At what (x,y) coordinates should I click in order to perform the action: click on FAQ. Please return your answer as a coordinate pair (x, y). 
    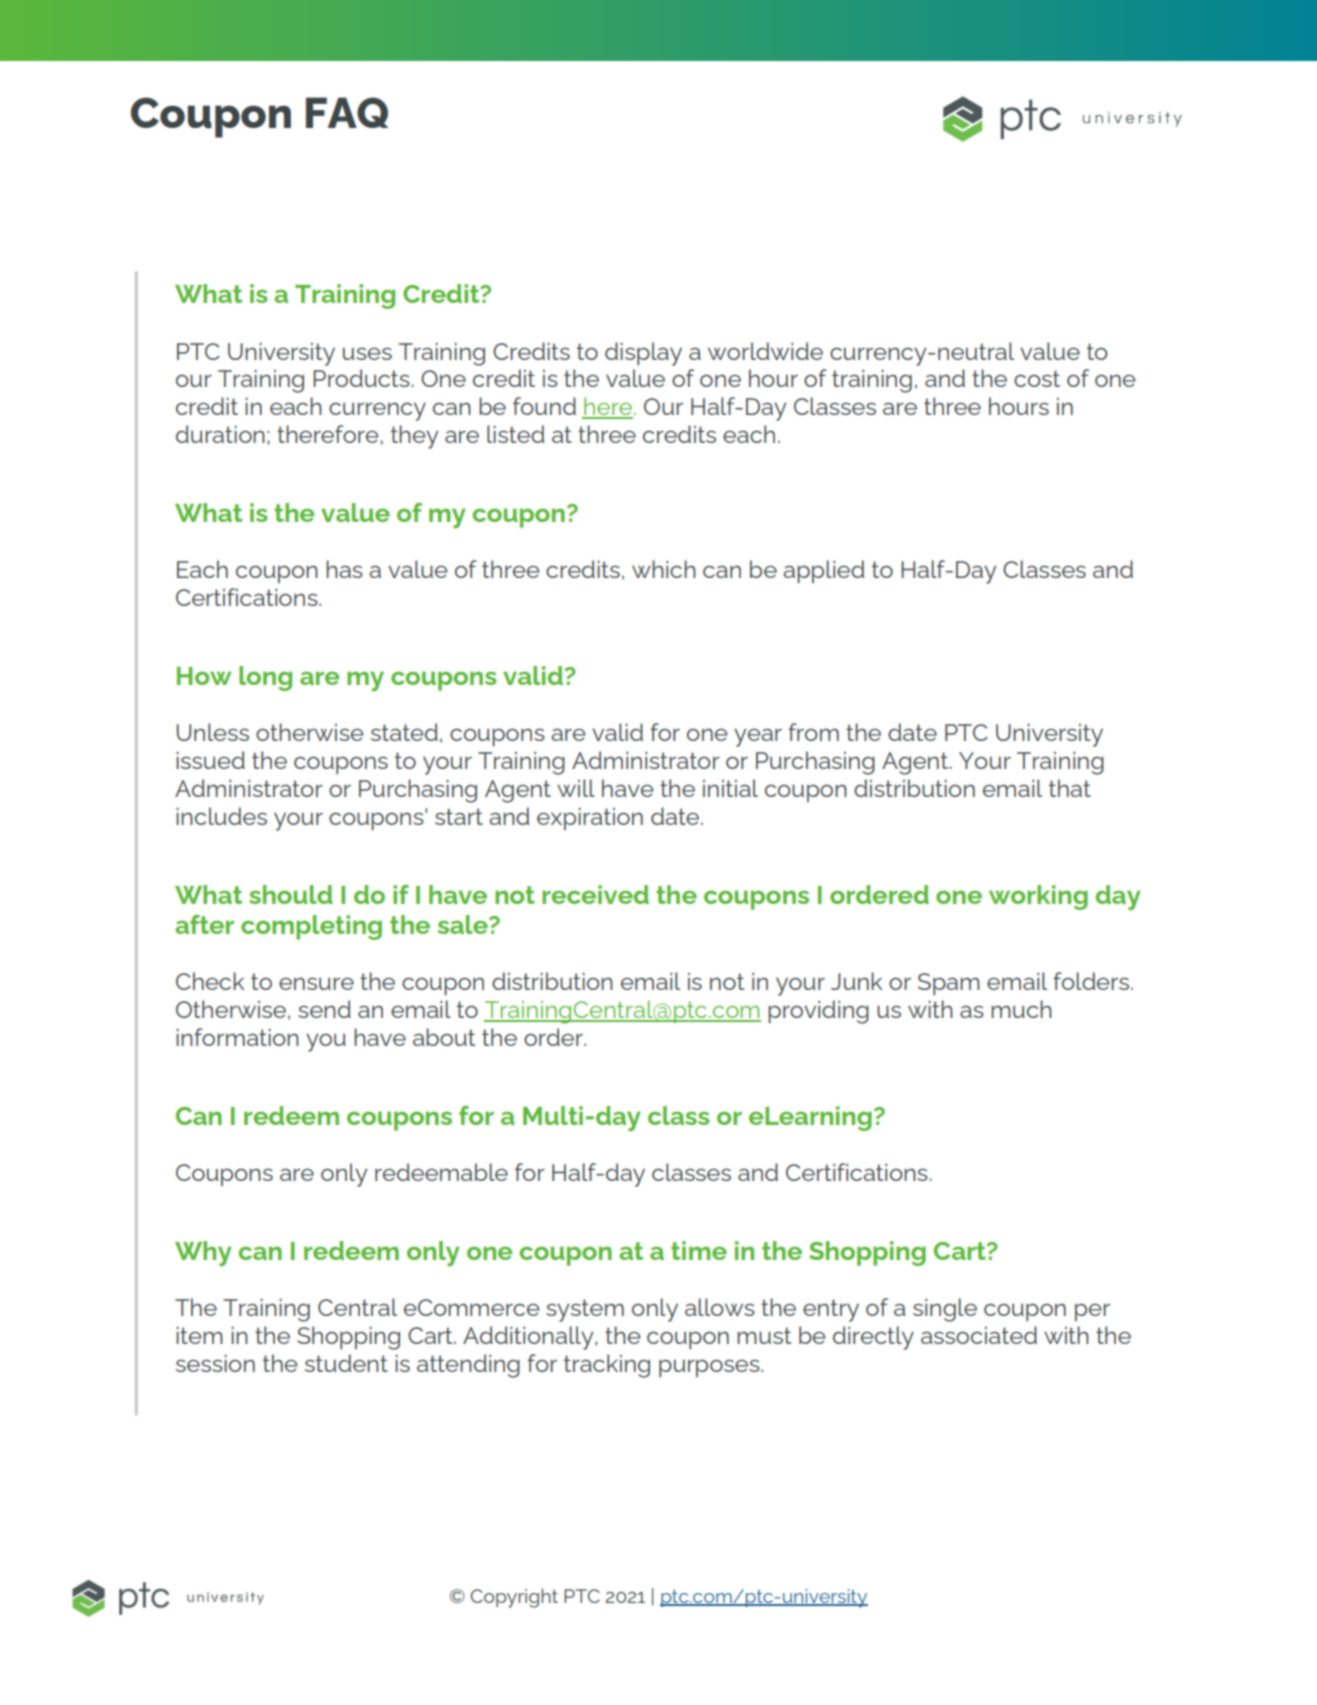
    Looking at the image, I should click on (347, 112).
